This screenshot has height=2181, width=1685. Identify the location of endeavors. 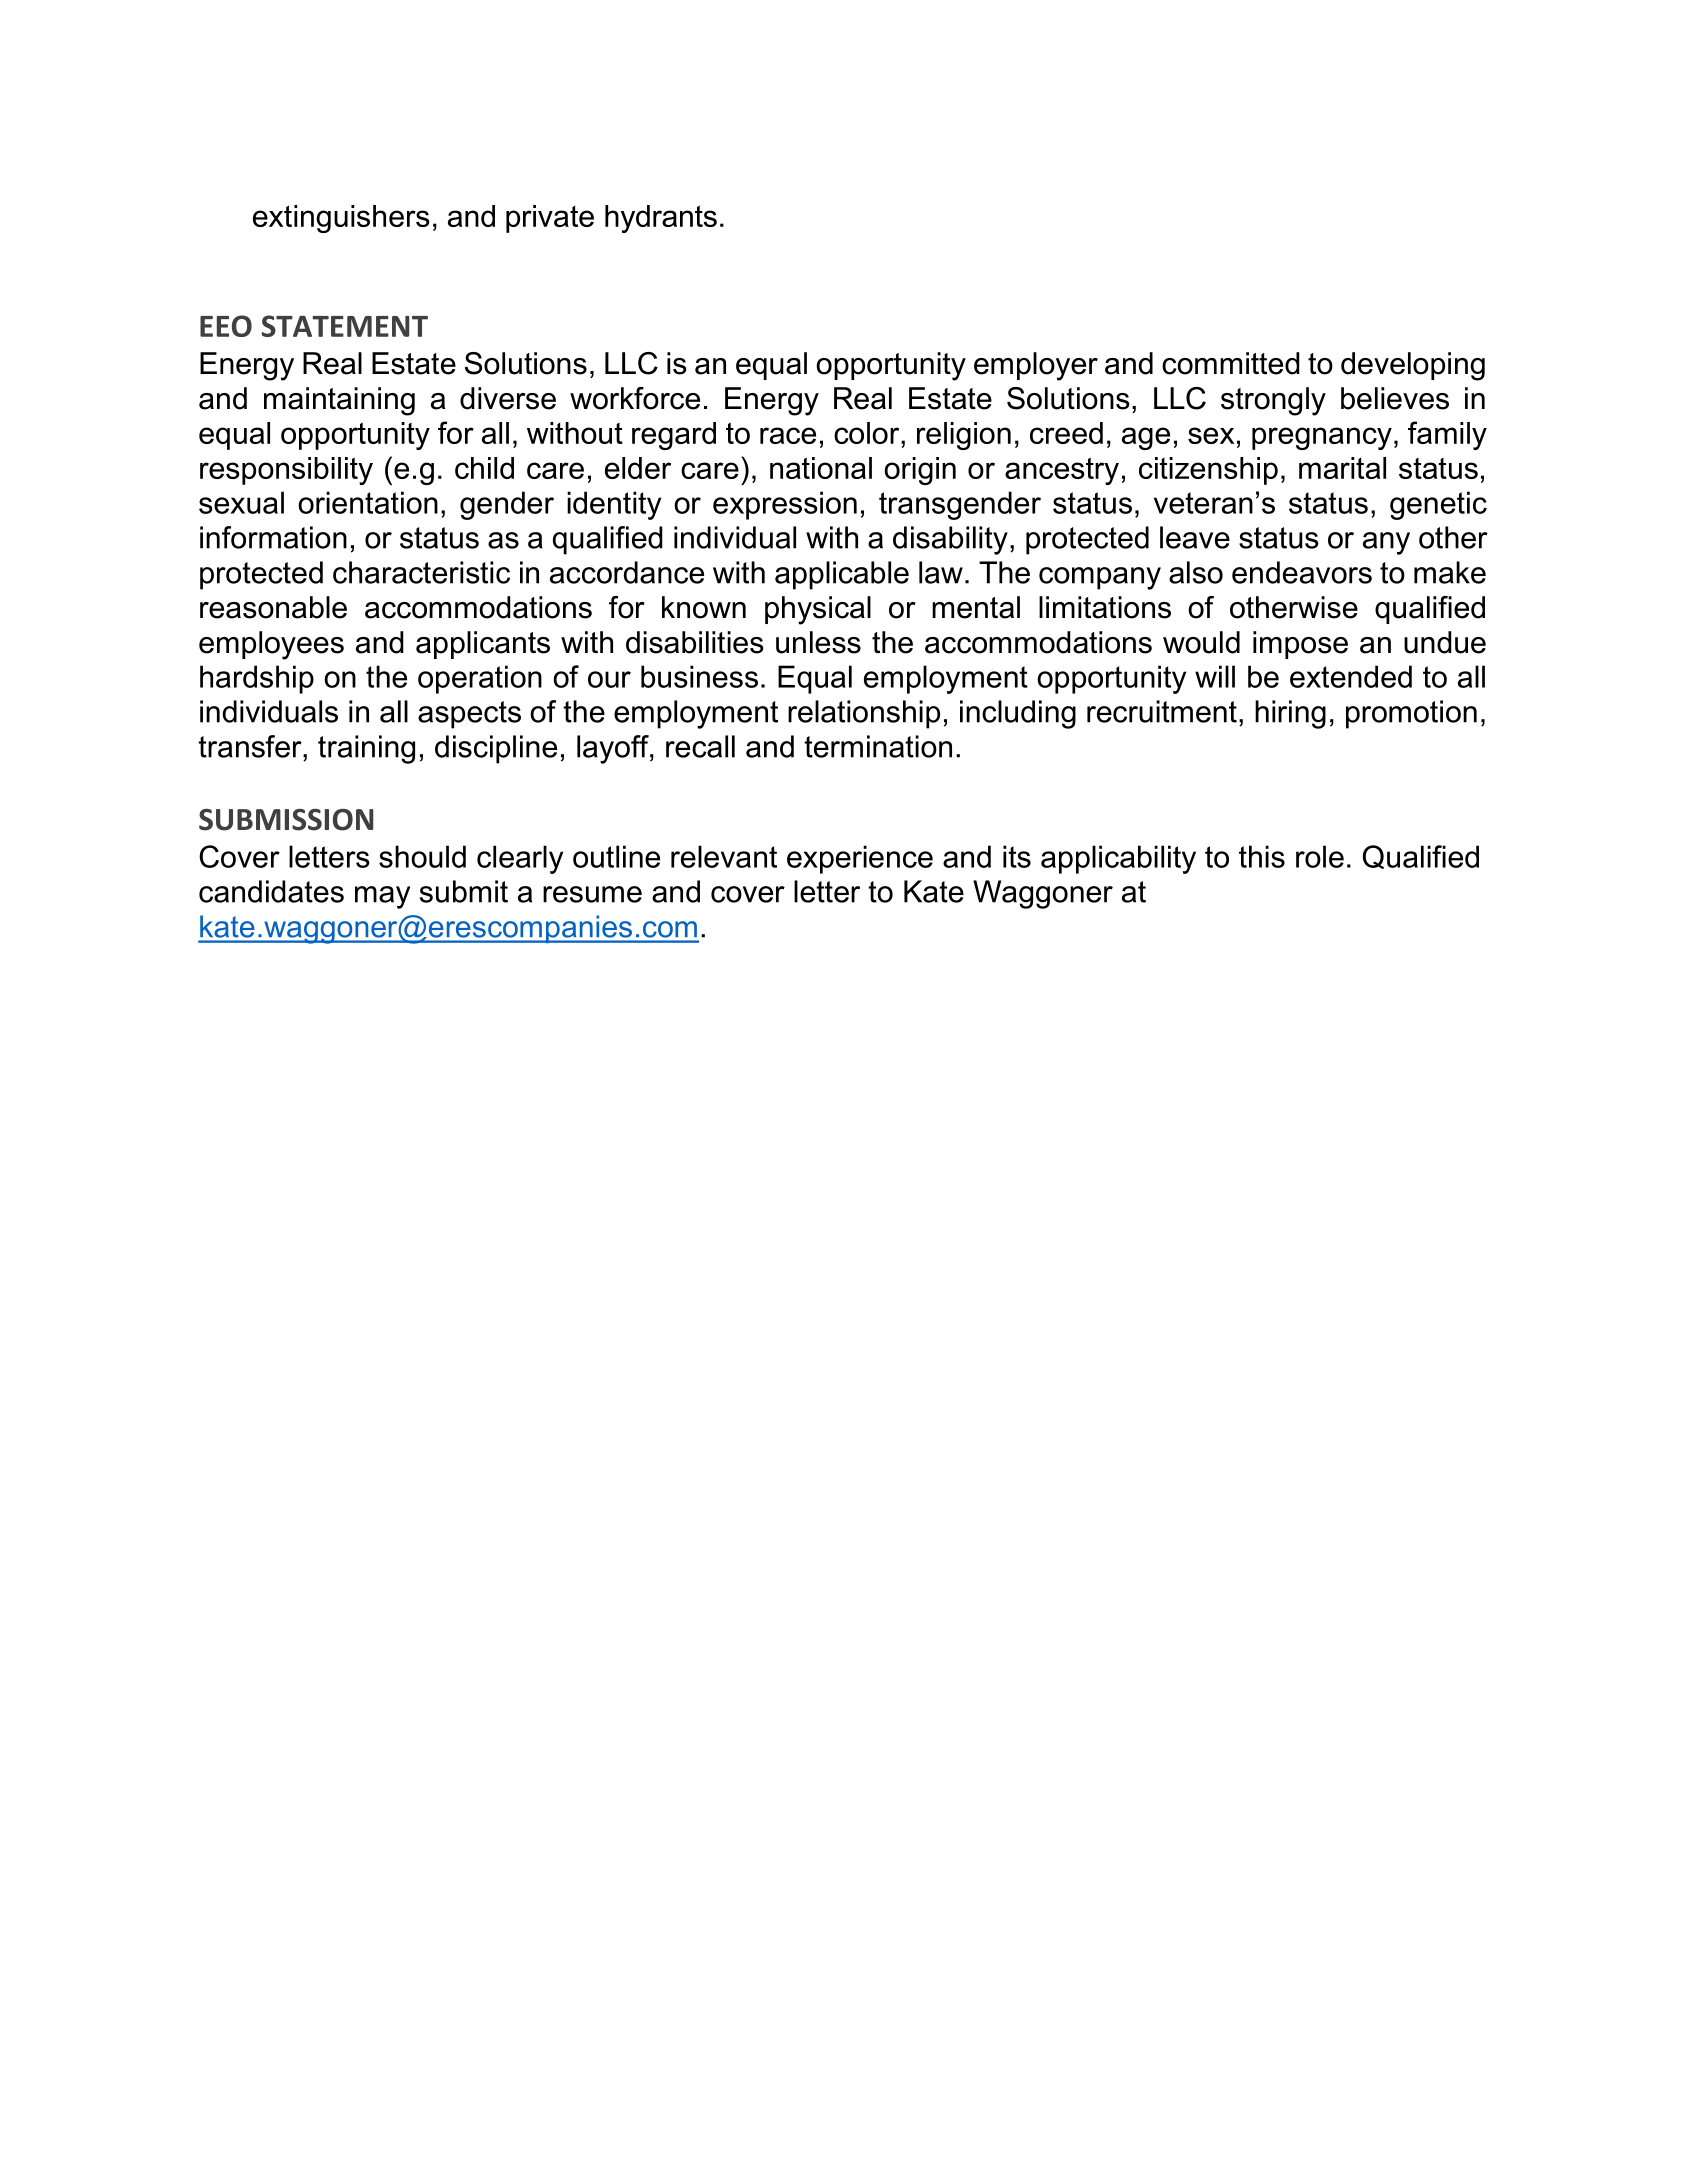
(1302, 572).
